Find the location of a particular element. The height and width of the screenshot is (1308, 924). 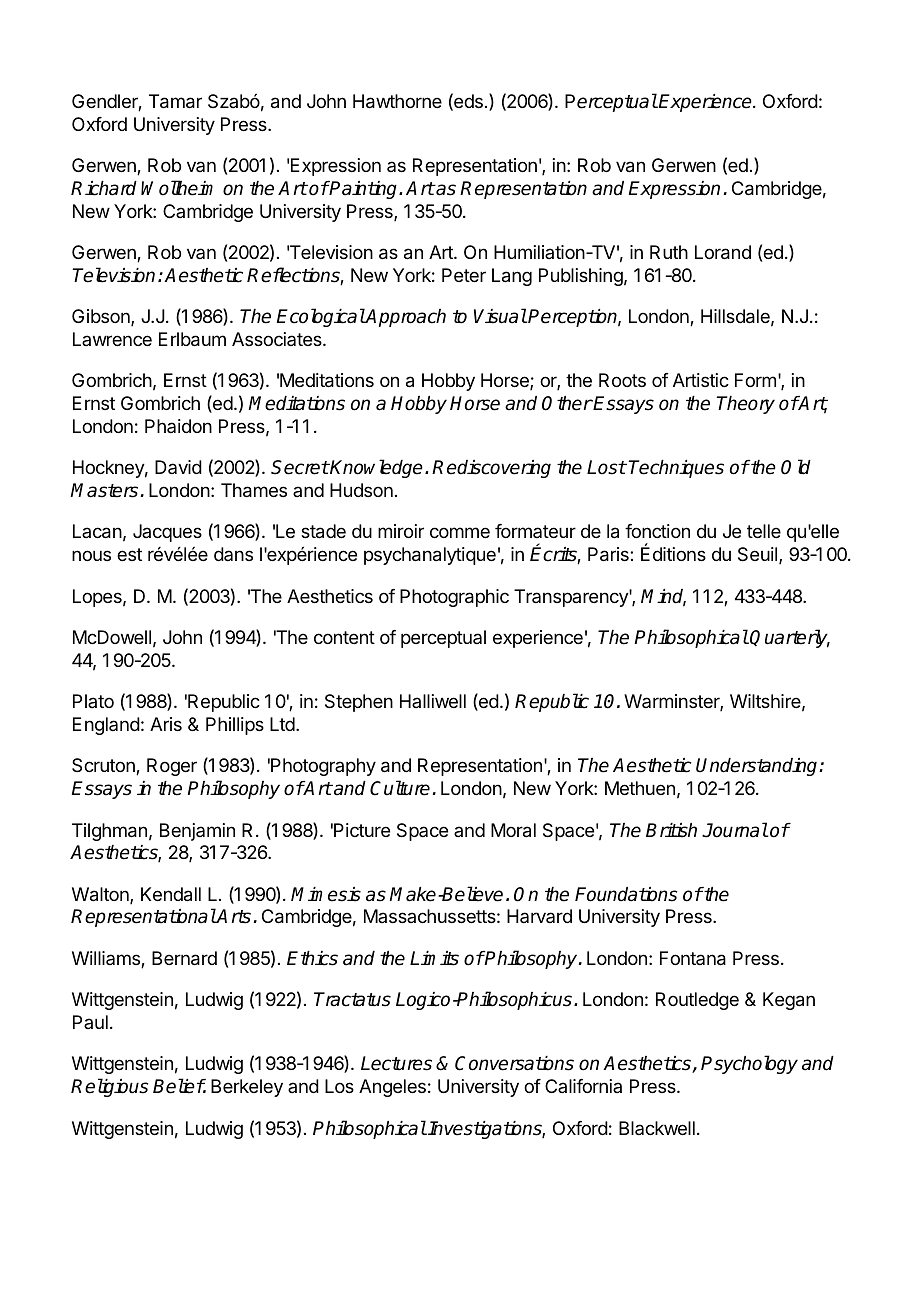

Photographic is located at coordinates (454, 598).
